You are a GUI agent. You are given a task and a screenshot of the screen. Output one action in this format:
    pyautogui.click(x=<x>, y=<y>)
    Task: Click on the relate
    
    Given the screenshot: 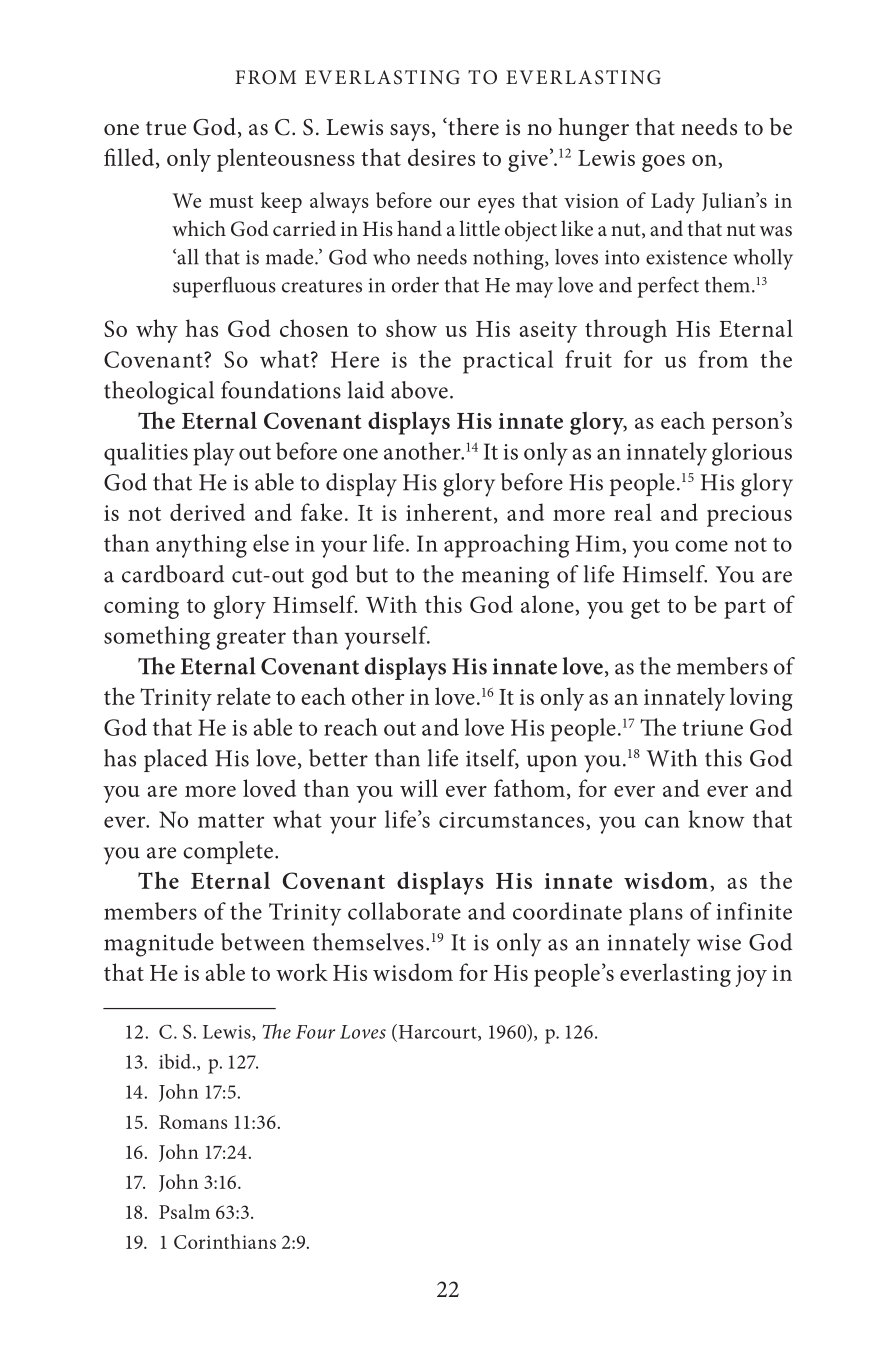 What is the action you would take?
    pyautogui.click(x=244, y=696)
